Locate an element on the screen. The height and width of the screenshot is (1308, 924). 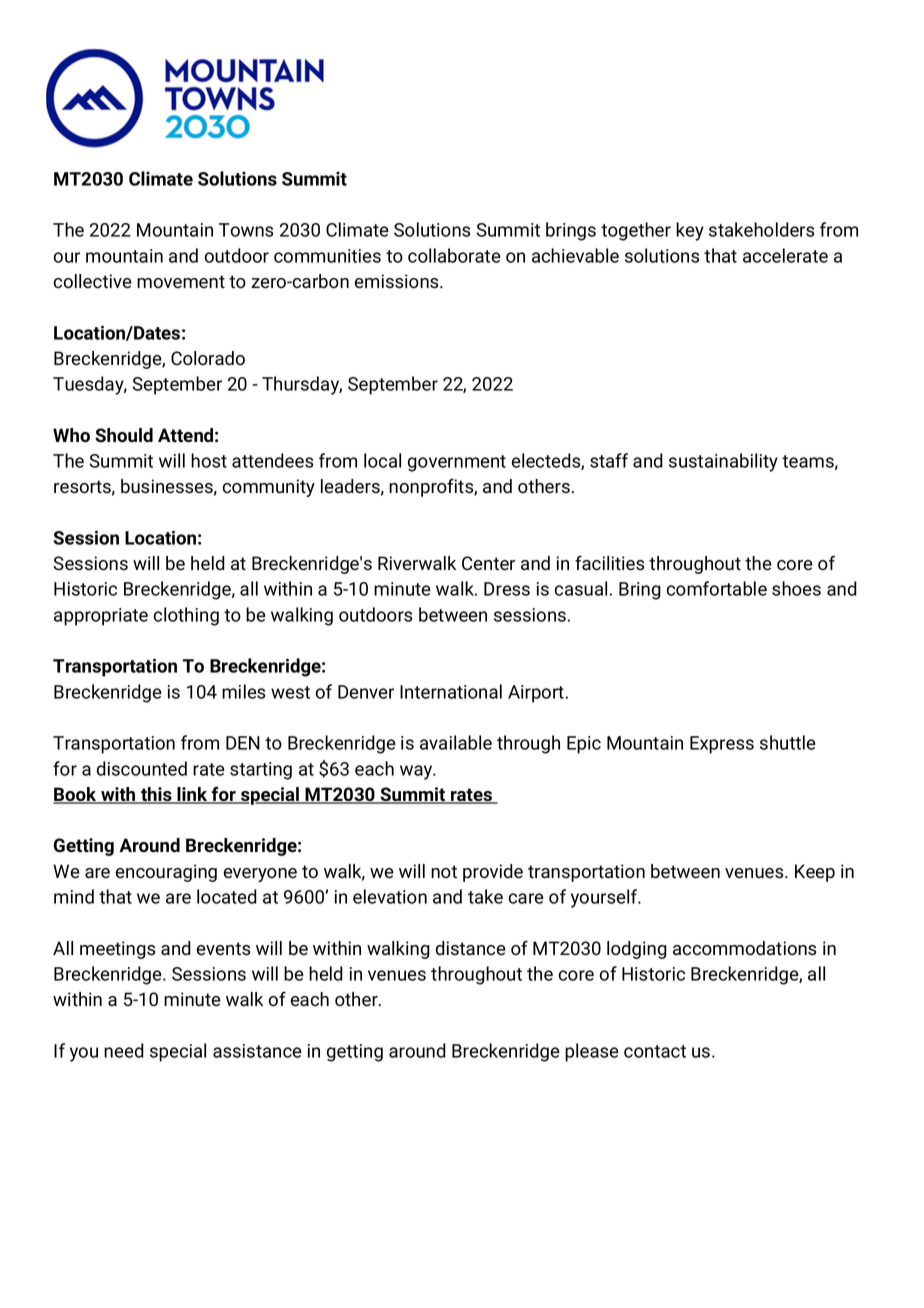
encouraging is located at coordinates (166, 873).
